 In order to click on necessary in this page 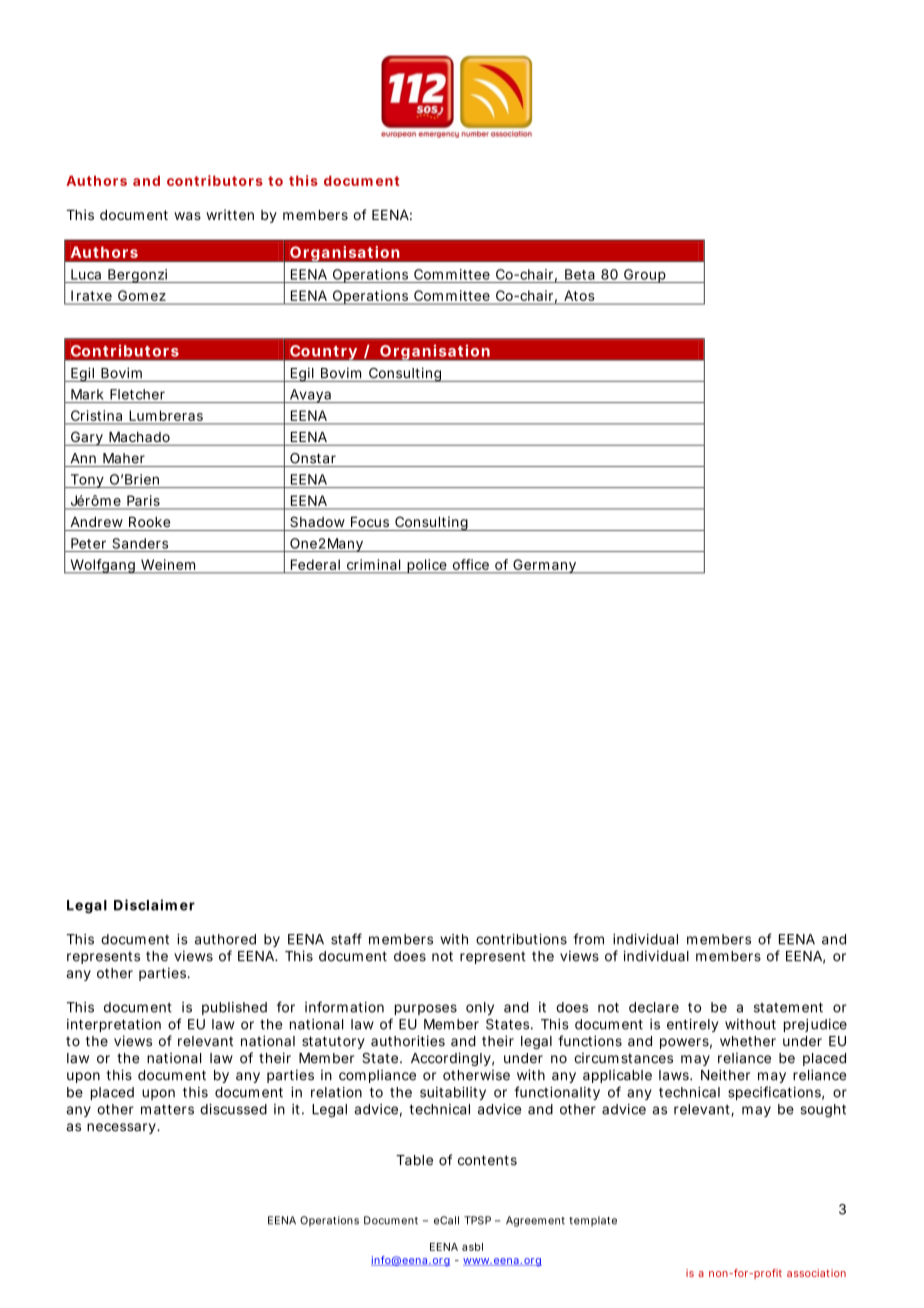, I will do `click(122, 1128)`.
